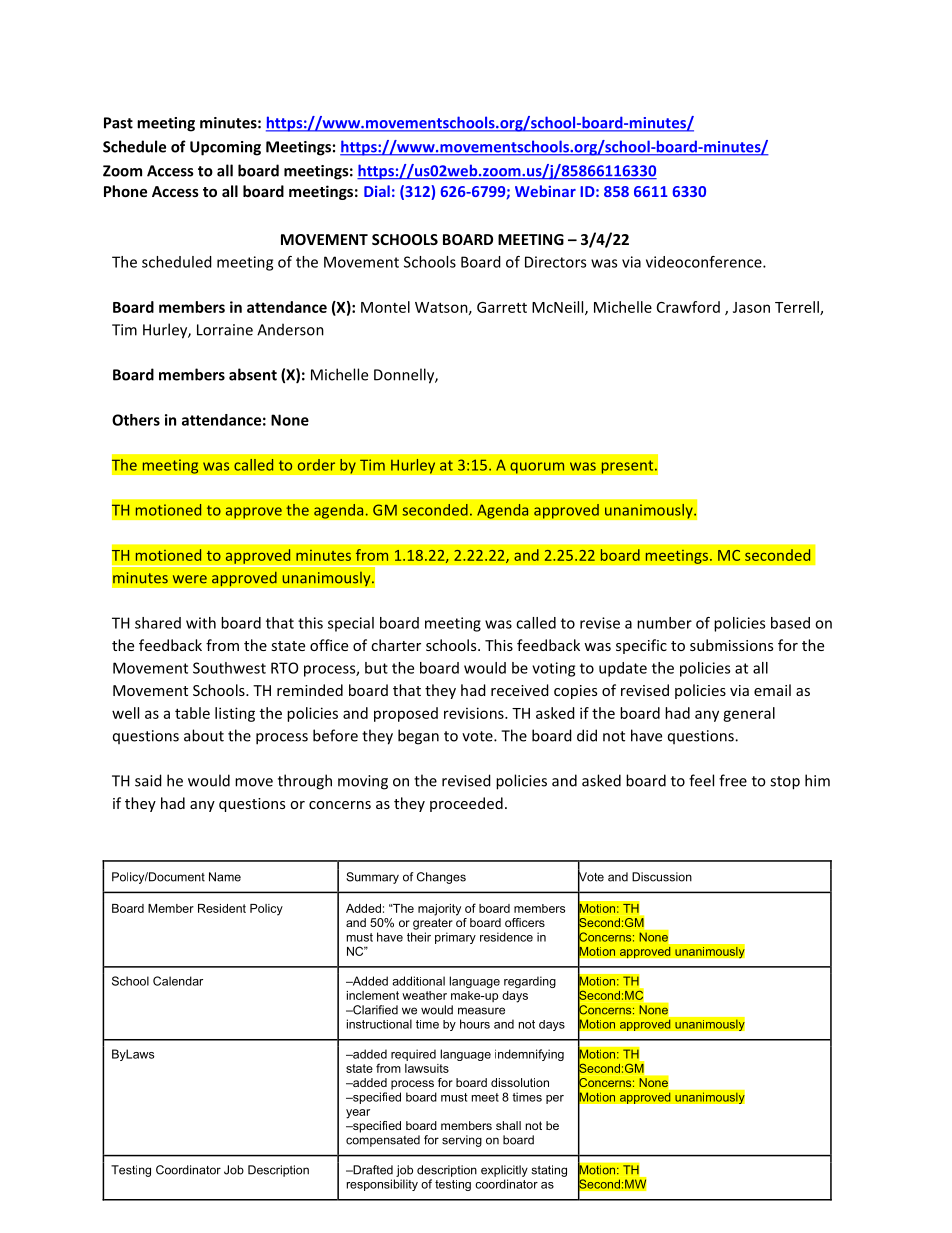 The height and width of the page is (1233, 952). Describe the element at coordinates (790, 623) in the page. I see `based` at that location.
